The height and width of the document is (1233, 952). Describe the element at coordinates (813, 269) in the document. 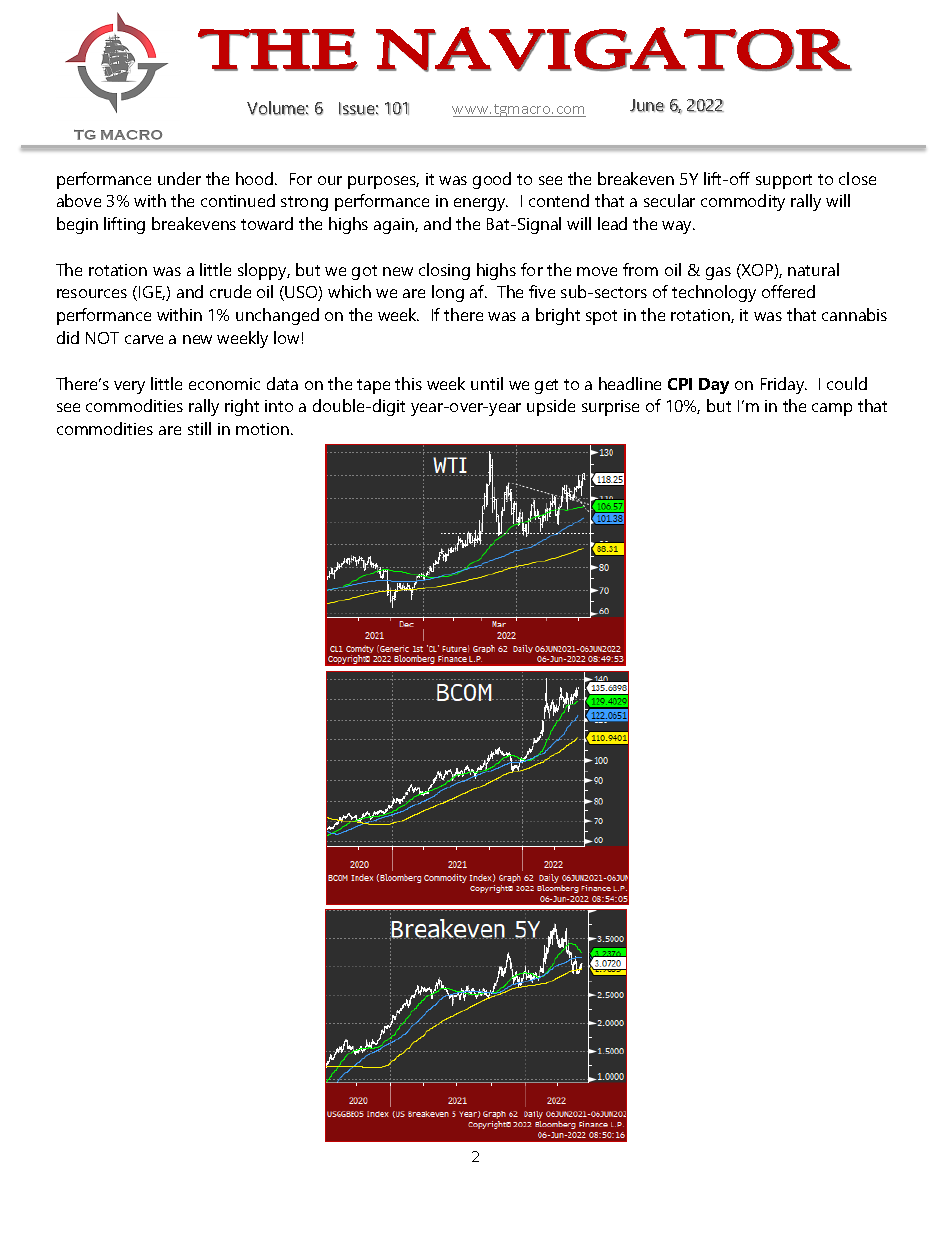

I see `natural` at that location.
